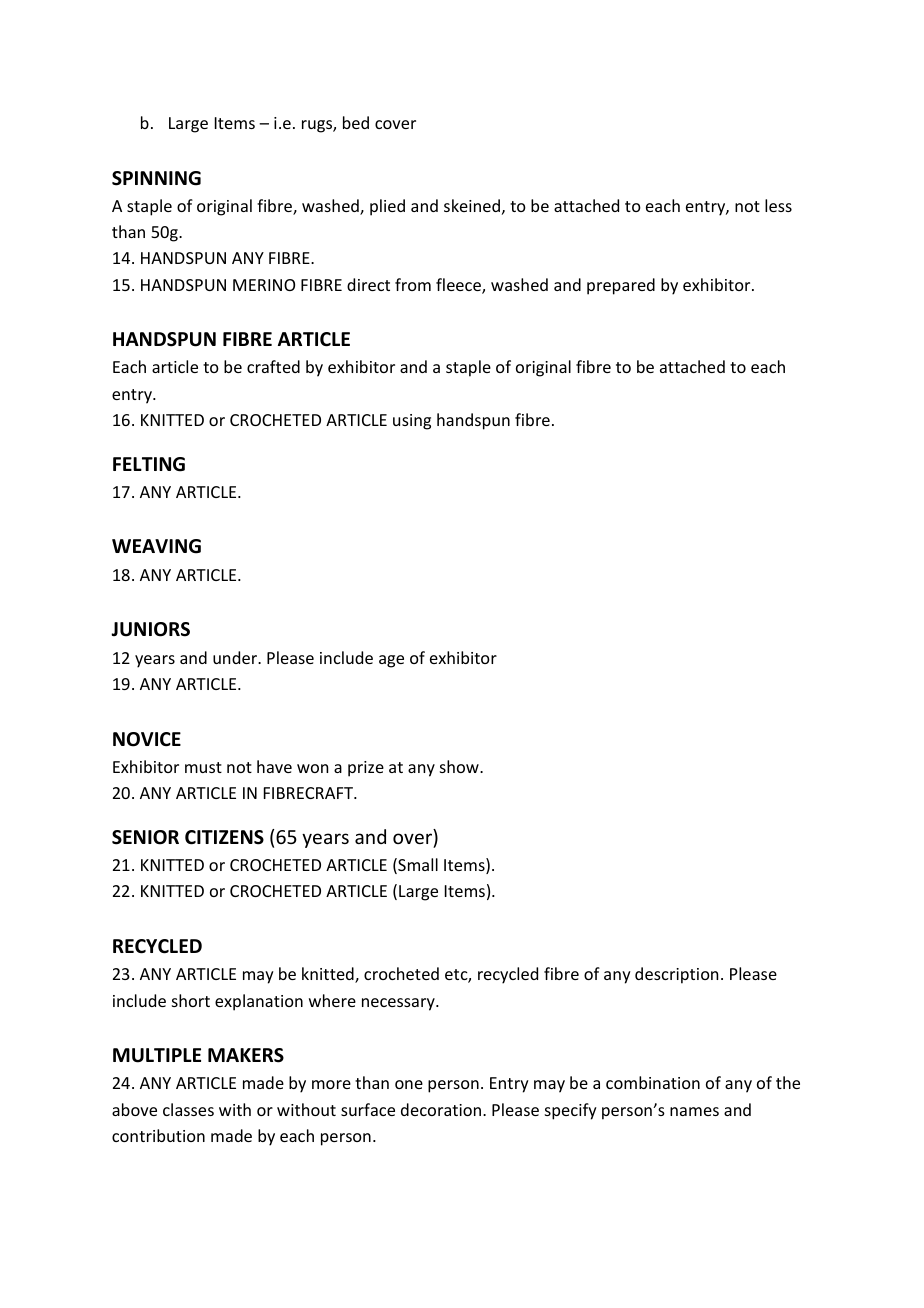 Image resolution: width=924 pixels, height=1308 pixels. Describe the element at coordinates (694, 1111) in the image. I see `names` at that location.
